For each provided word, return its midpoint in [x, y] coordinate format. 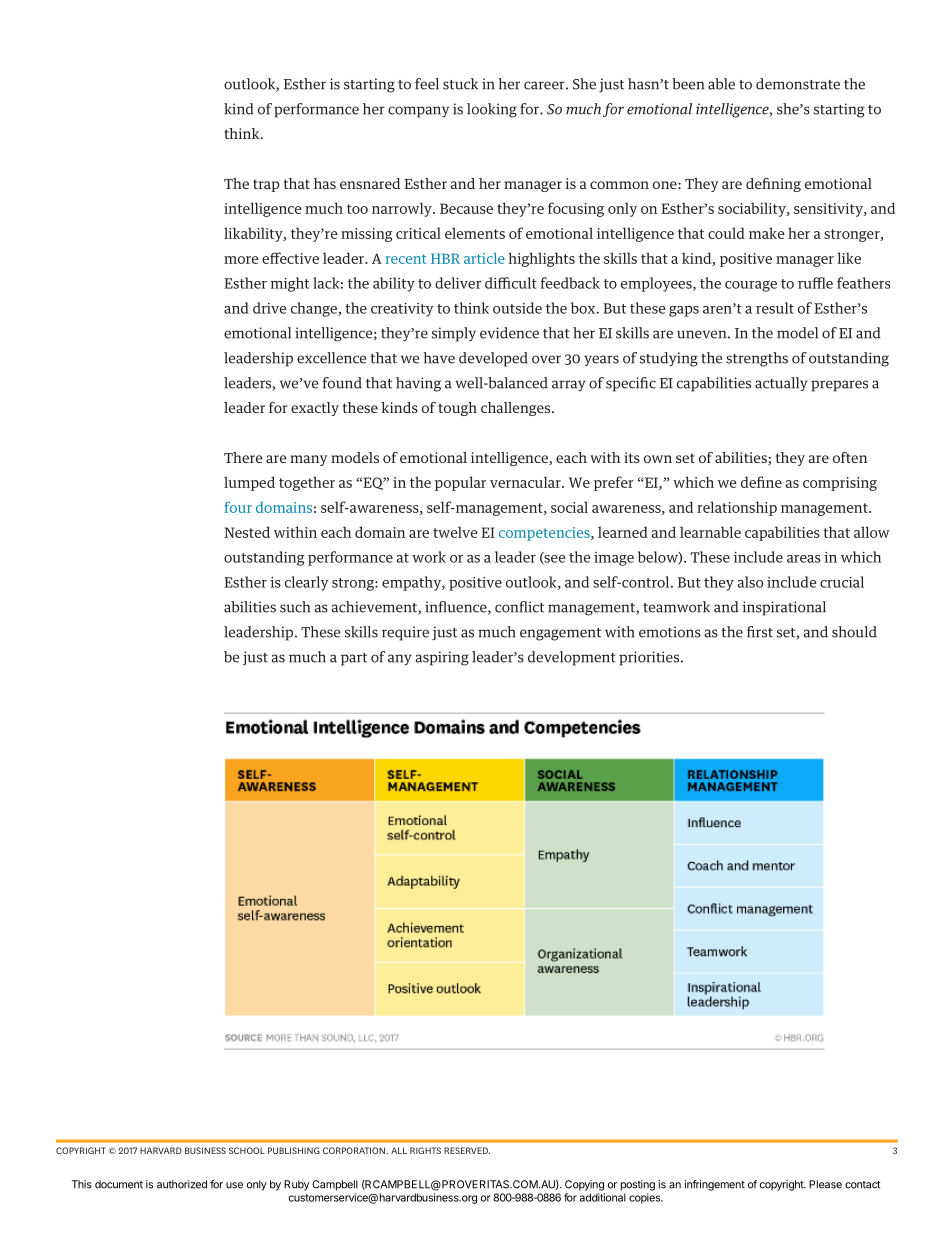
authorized [182, 1184]
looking [492, 110]
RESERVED [467, 1150]
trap [266, 185]
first [760, 632]
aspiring [442, 658]
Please [825, 1184]
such [295, 607]
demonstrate [798, 84]
